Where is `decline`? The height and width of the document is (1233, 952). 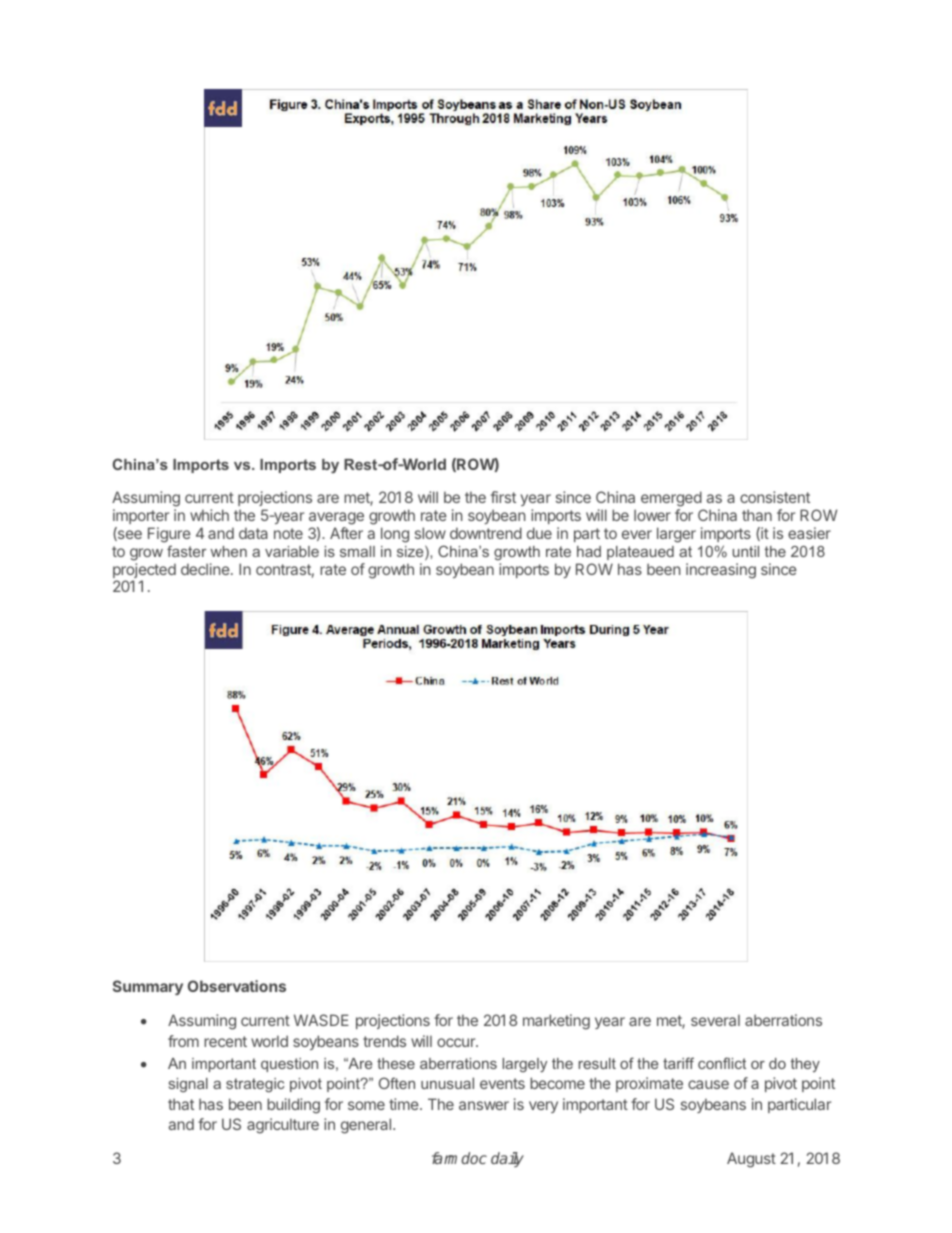 decline is located at coordinates (206, 569).
